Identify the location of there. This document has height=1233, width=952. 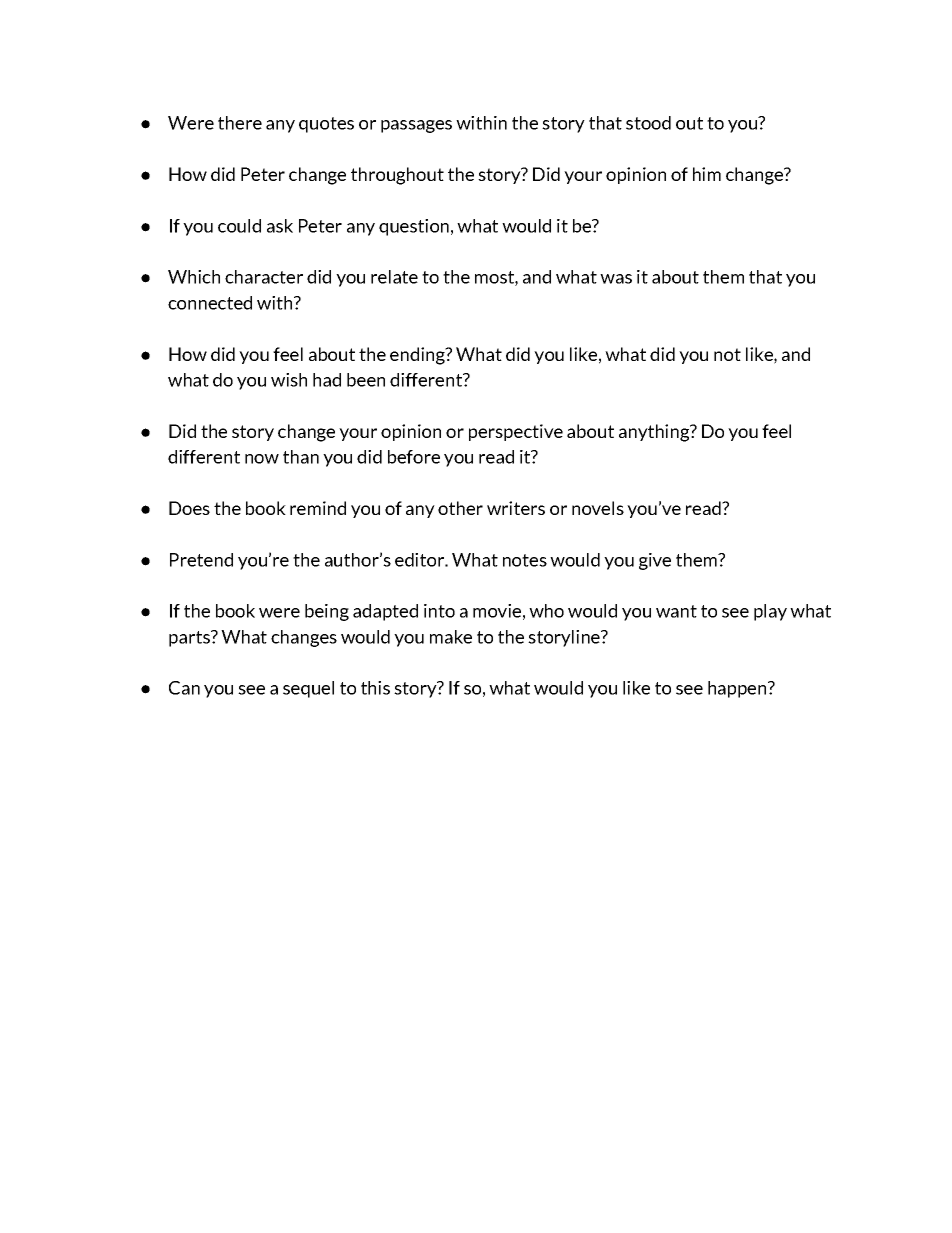
(240, 123).
